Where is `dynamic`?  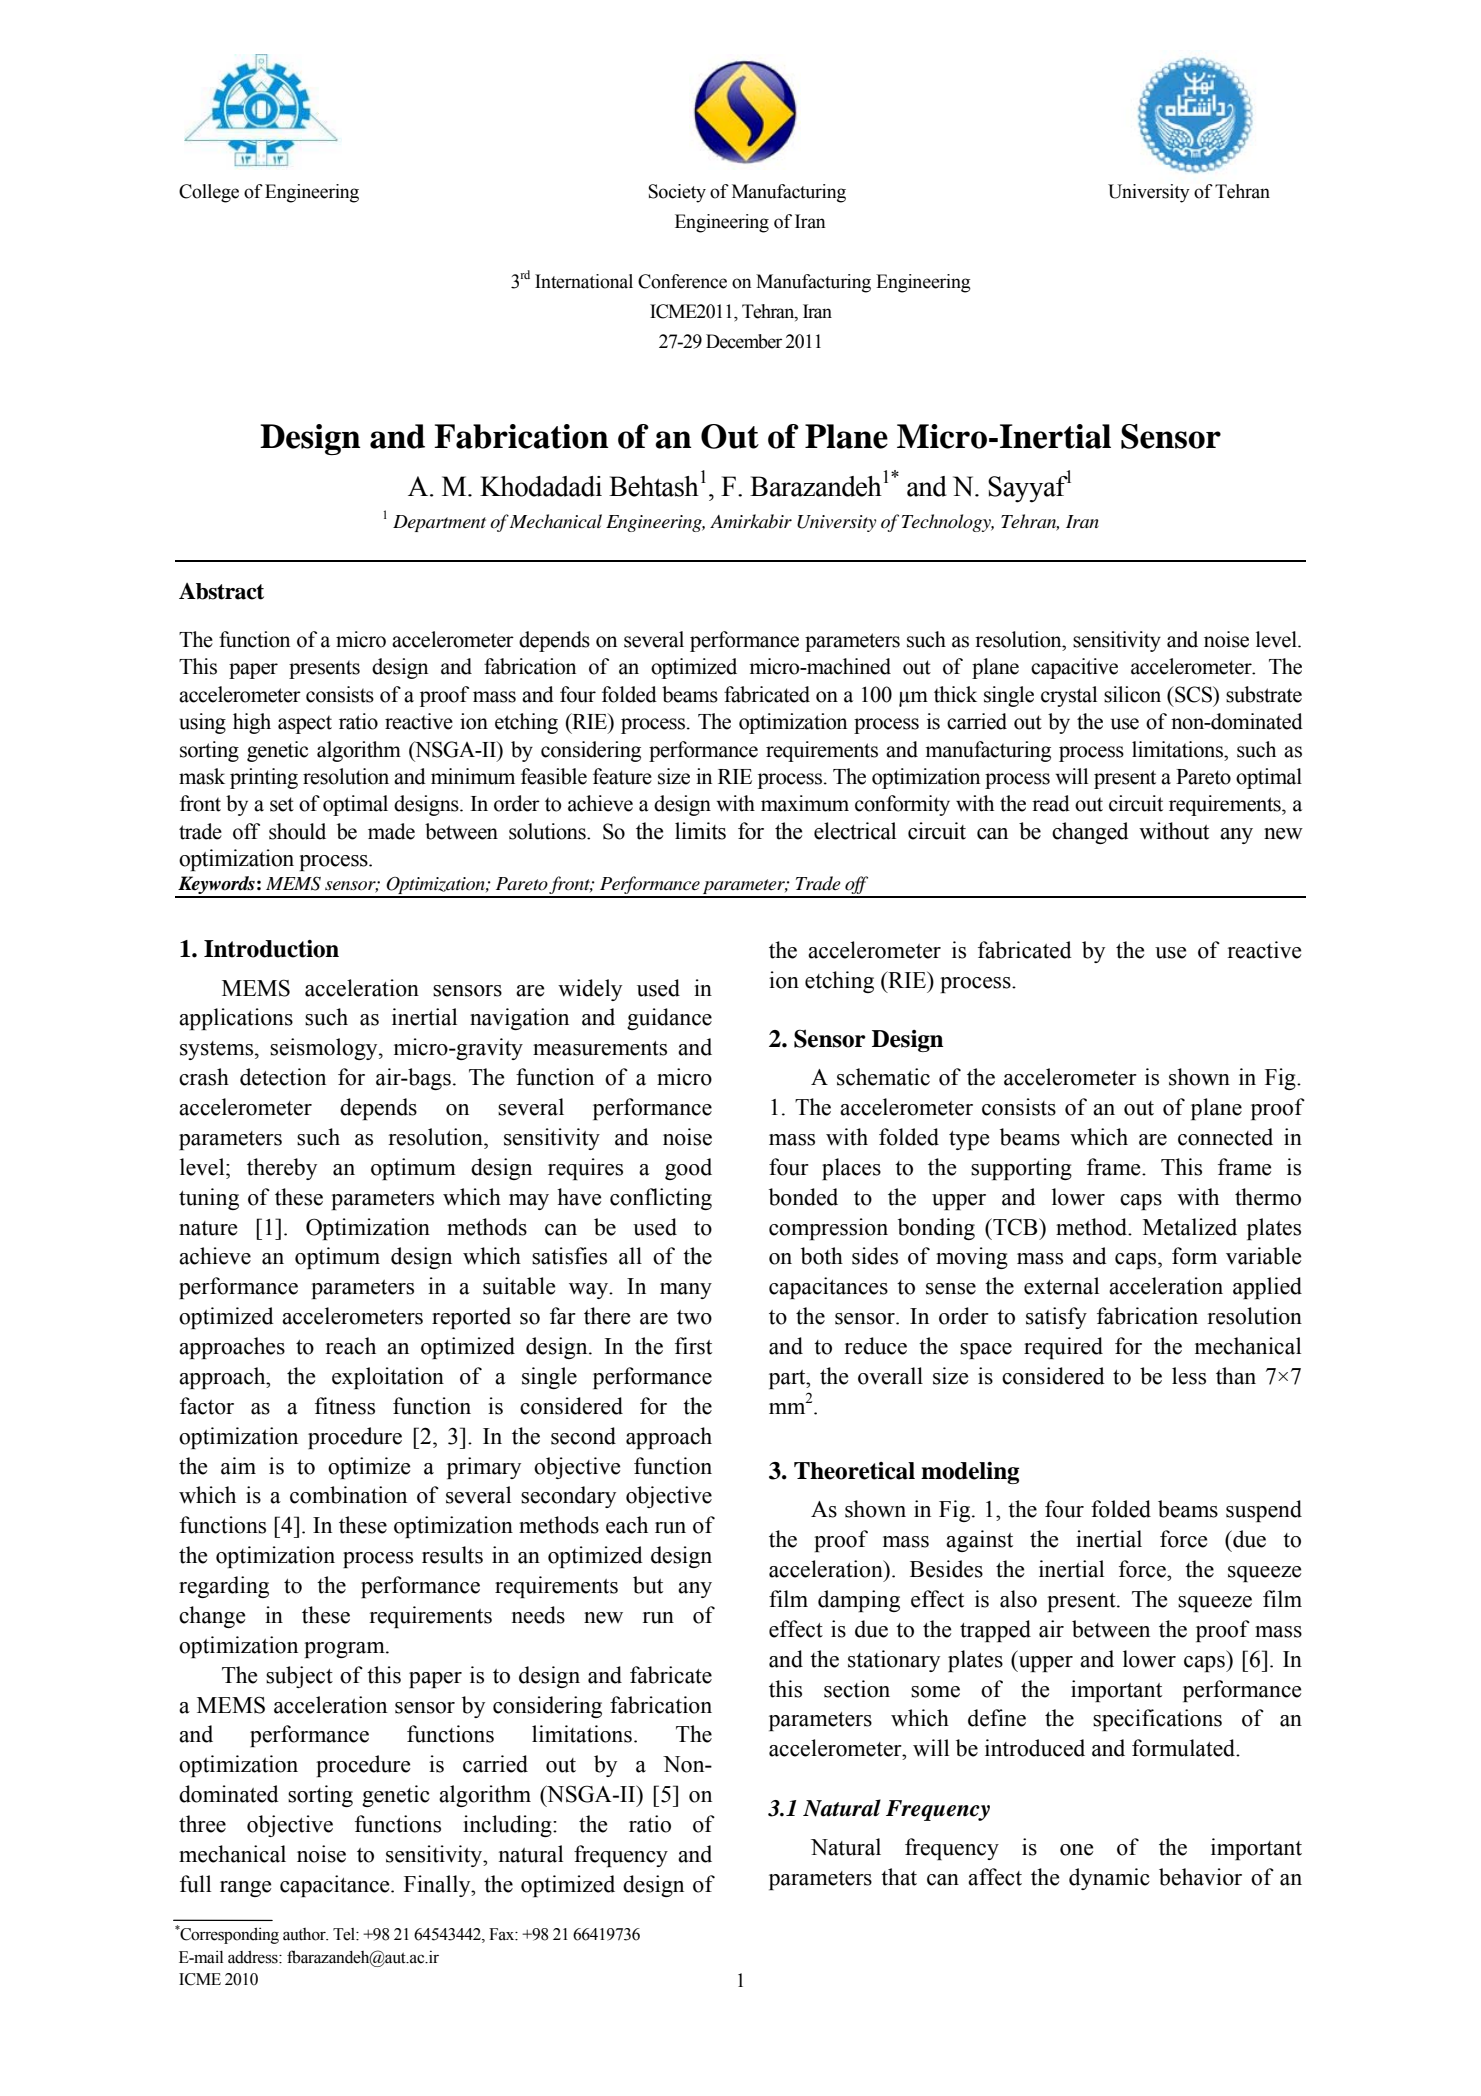 dynamic is located at coordinates (1109, 1879).
